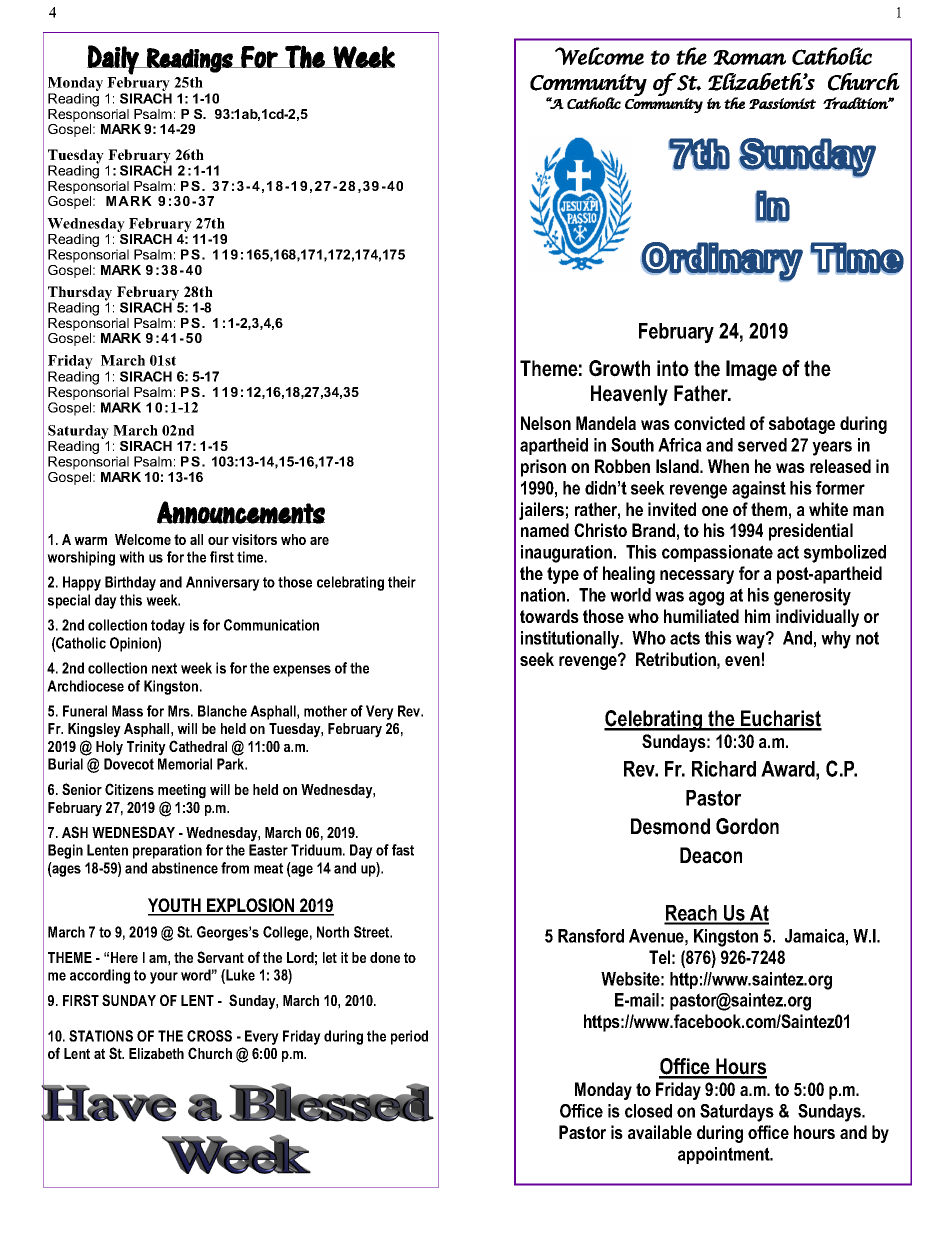 Image resolution: width=952 pixels, height=1233 pixels. I want to click on appointment, so click(725, 1155).
